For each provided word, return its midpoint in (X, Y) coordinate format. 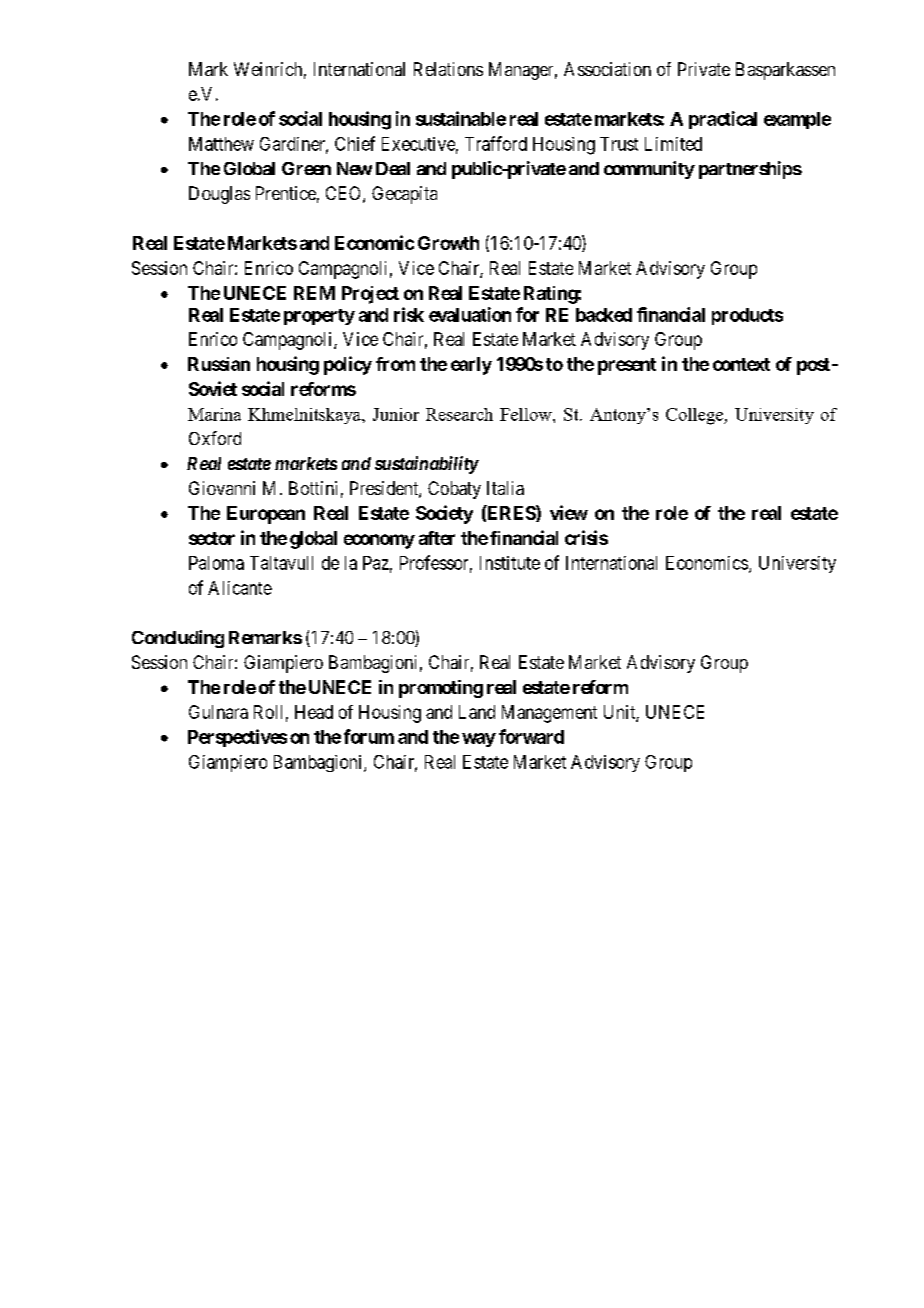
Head (314, 712)
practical (723, 120)
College (695, 416)
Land (477, 712)
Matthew (221, 144)
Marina (214, 414)
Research (459, 414)
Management (549, 714)
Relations (448, 69)
